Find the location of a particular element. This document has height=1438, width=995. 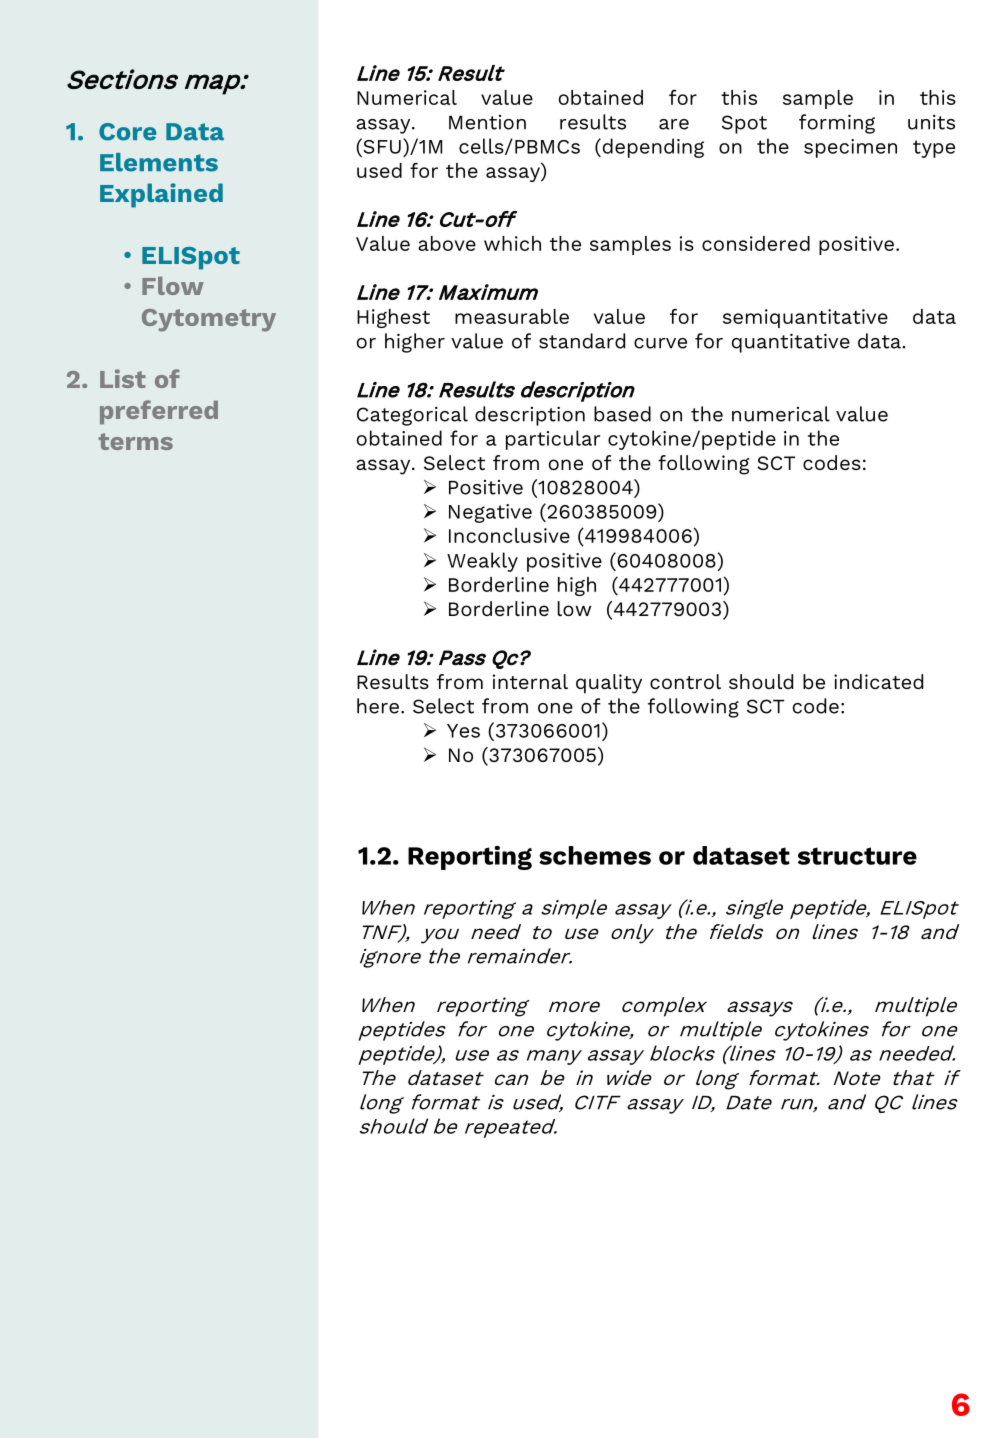

standard is located at coordinates (582, 341).
